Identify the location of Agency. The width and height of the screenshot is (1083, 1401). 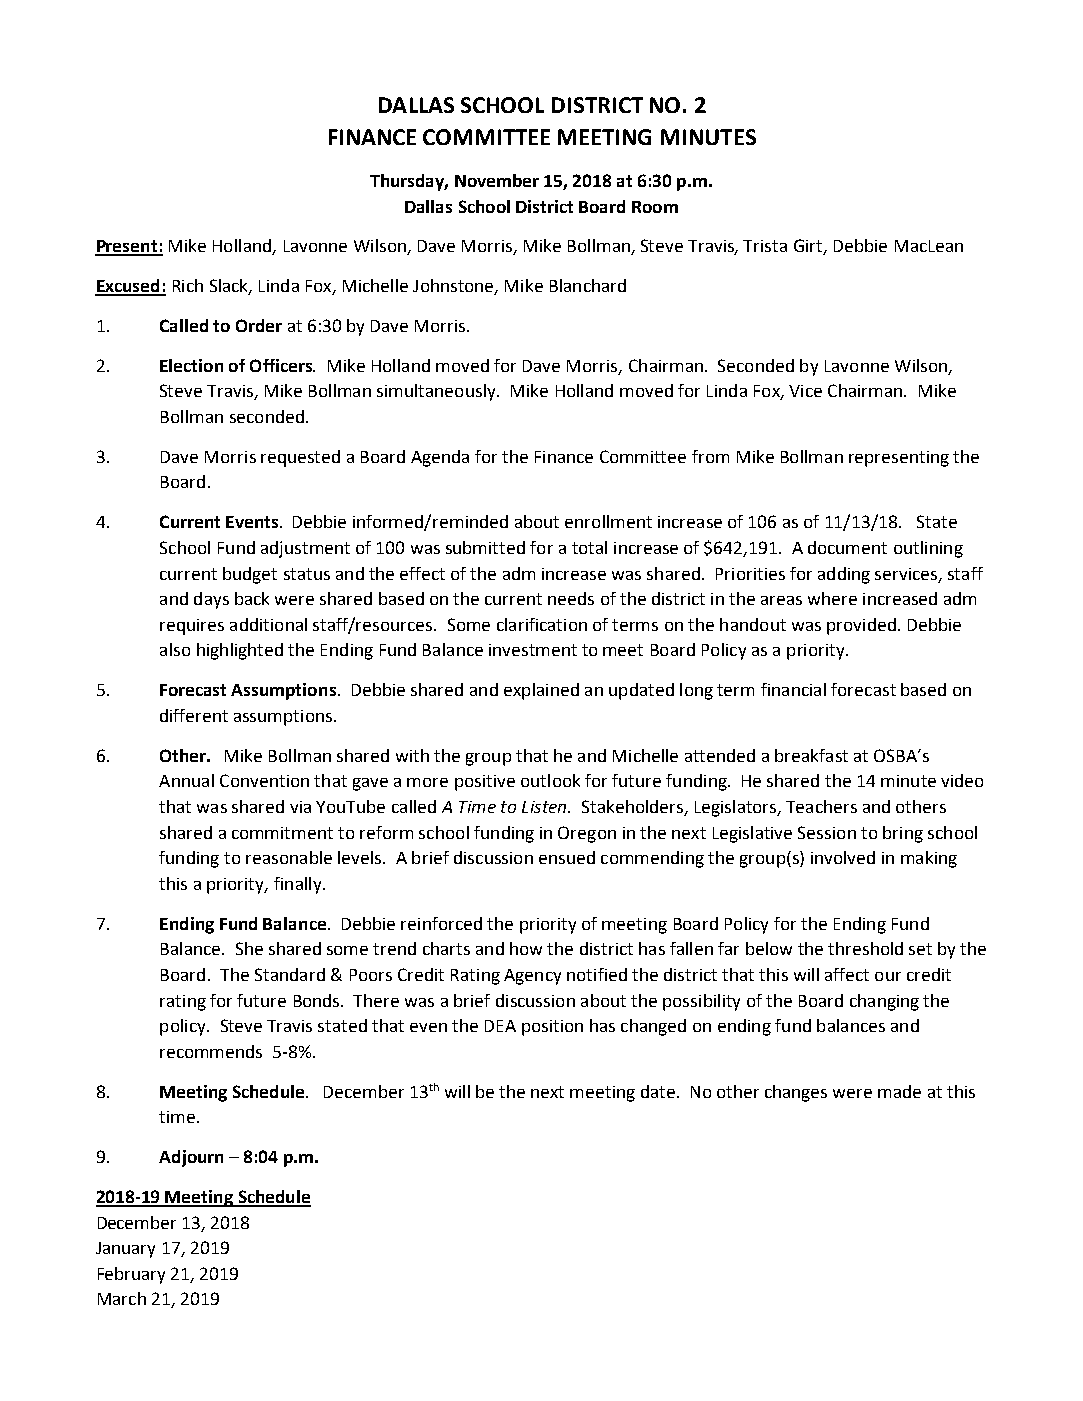
(532, 977).
